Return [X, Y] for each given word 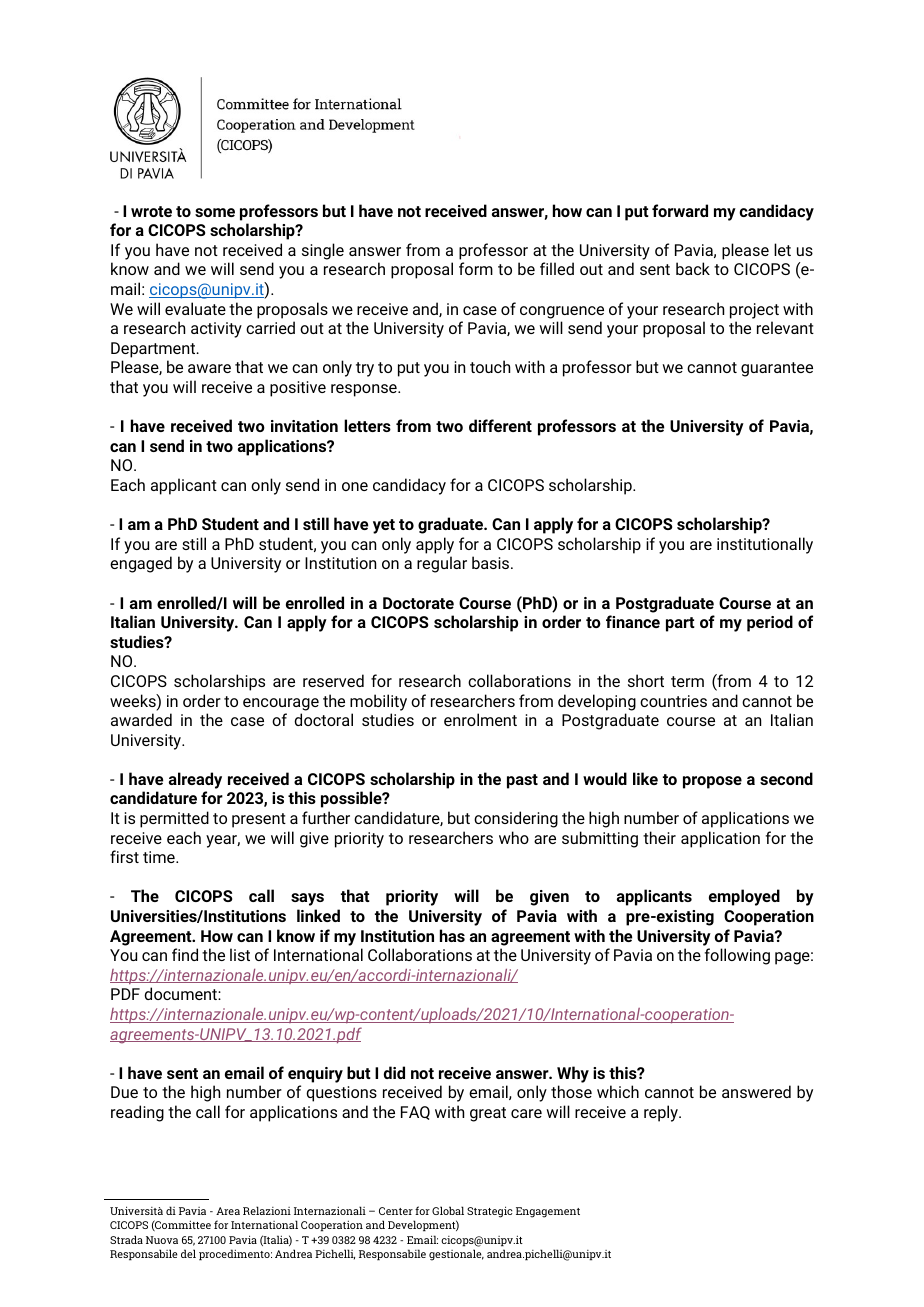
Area [228, 1211]
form [476, 268]
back [693, 268]
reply [662, 1113]
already [195, 780]
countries [673, 701]
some [215, 212]
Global [448, 1210]
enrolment [480, 719]
